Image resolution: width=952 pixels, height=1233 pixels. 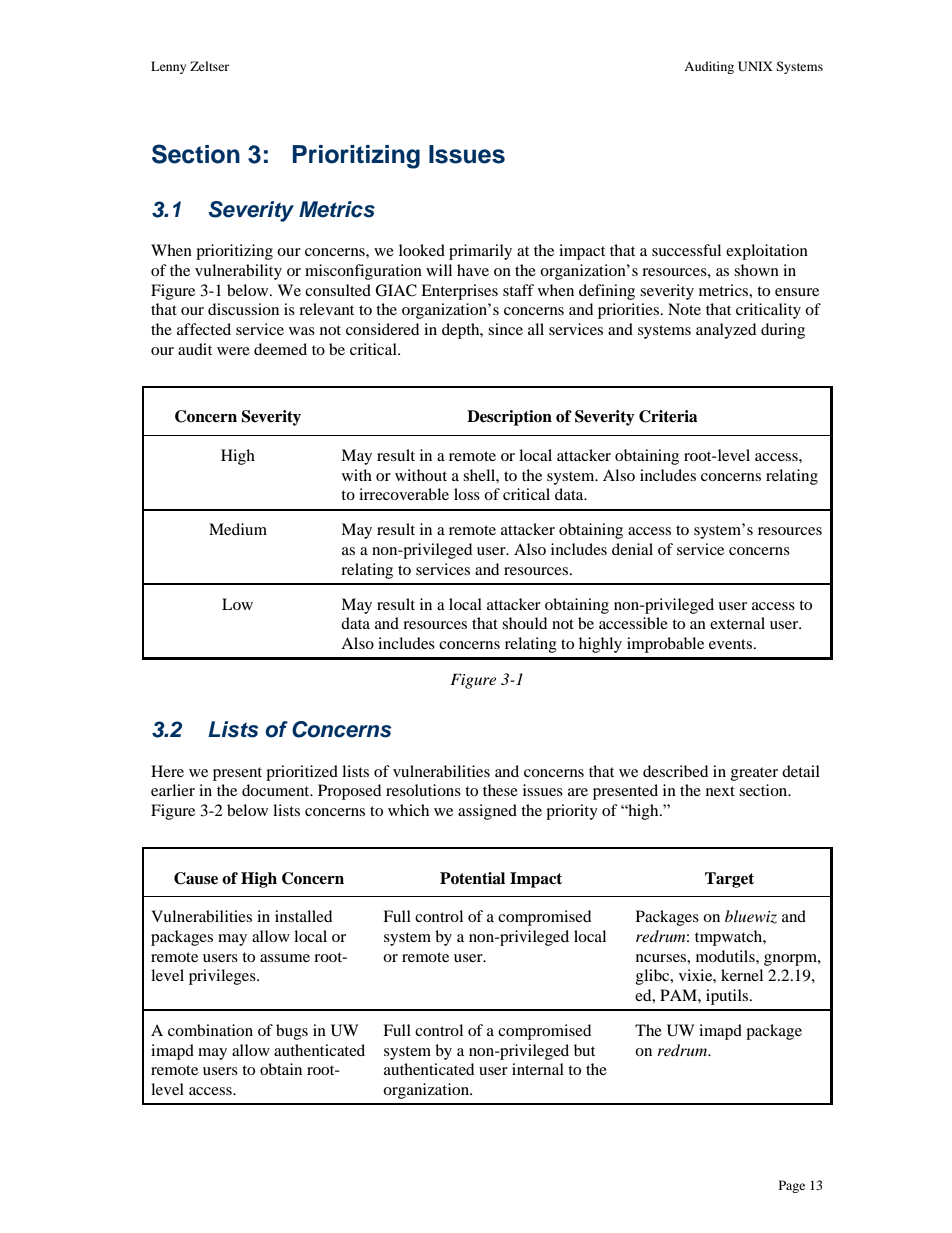 I want to click on should, so click(x=524, y=623).
